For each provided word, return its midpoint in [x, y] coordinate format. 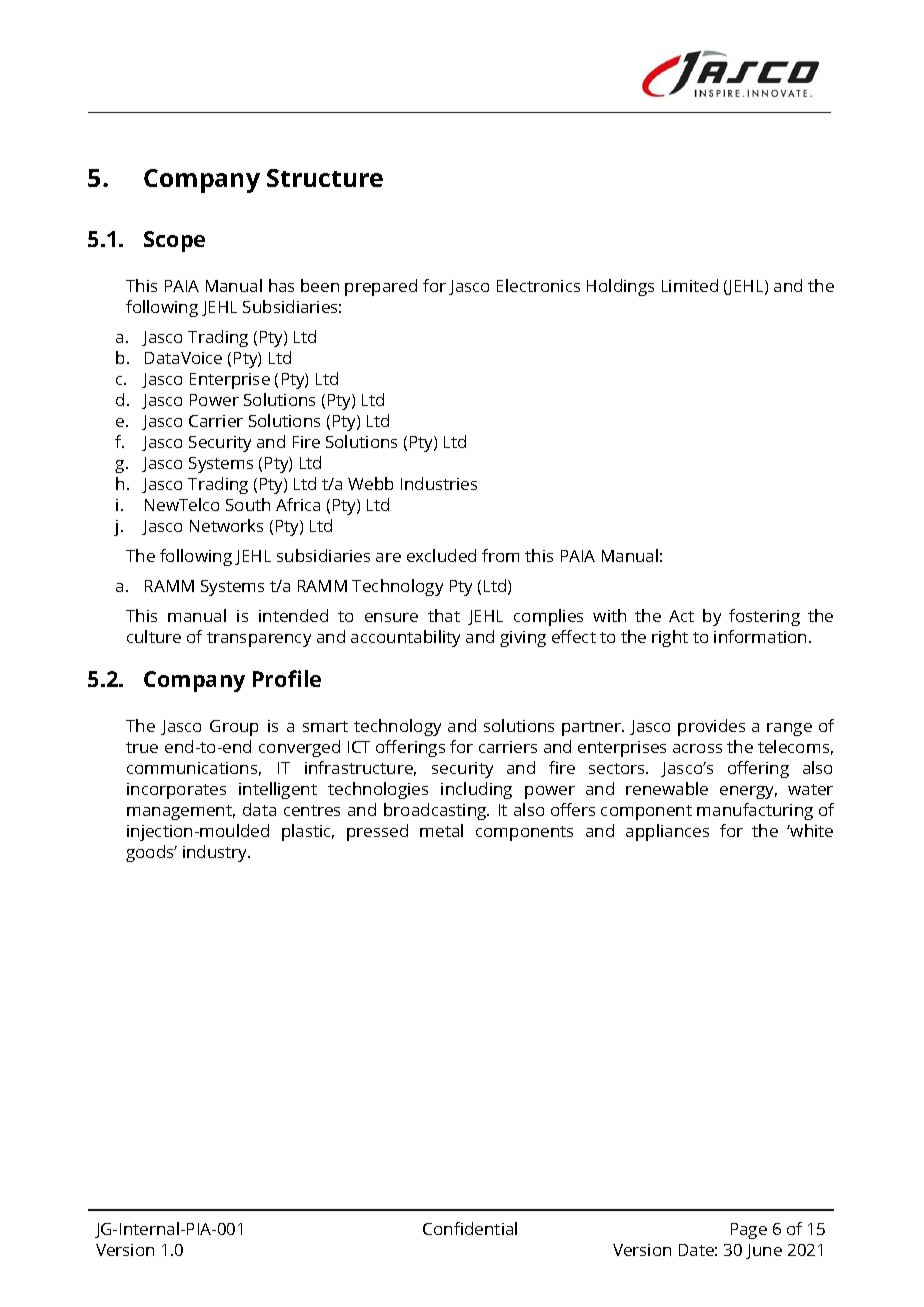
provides [711, 727]
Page [749, 1231]
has [281, 285]
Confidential [470, 1228]
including [476, 790]
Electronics [538, 285]
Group [234, 728]
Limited [690, 285]
